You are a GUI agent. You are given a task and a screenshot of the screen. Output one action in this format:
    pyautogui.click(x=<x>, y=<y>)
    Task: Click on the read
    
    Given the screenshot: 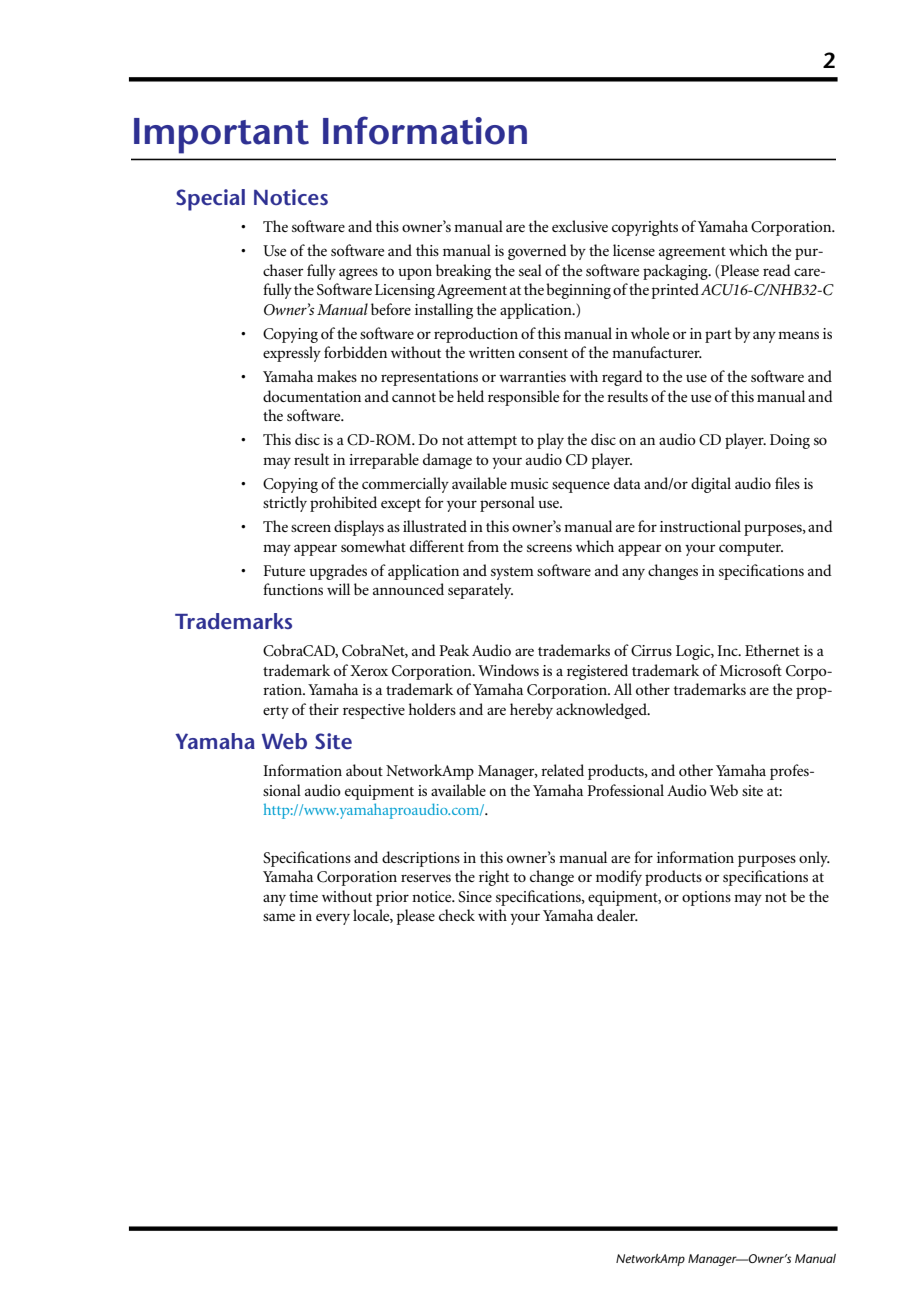 What is the action you would take?
    pyautogui.click(x=777, y=270)
